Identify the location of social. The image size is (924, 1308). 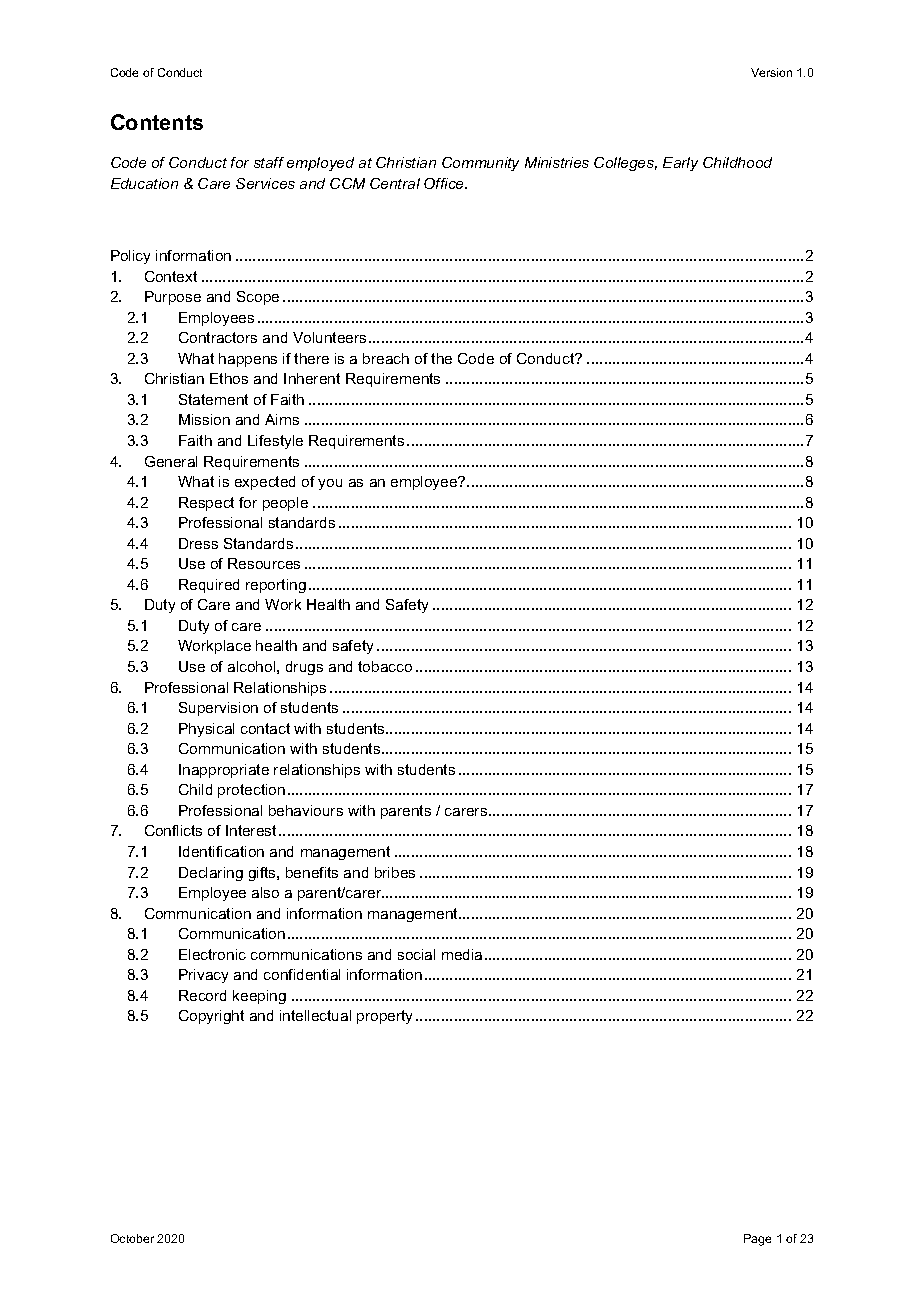
(416, 954).
